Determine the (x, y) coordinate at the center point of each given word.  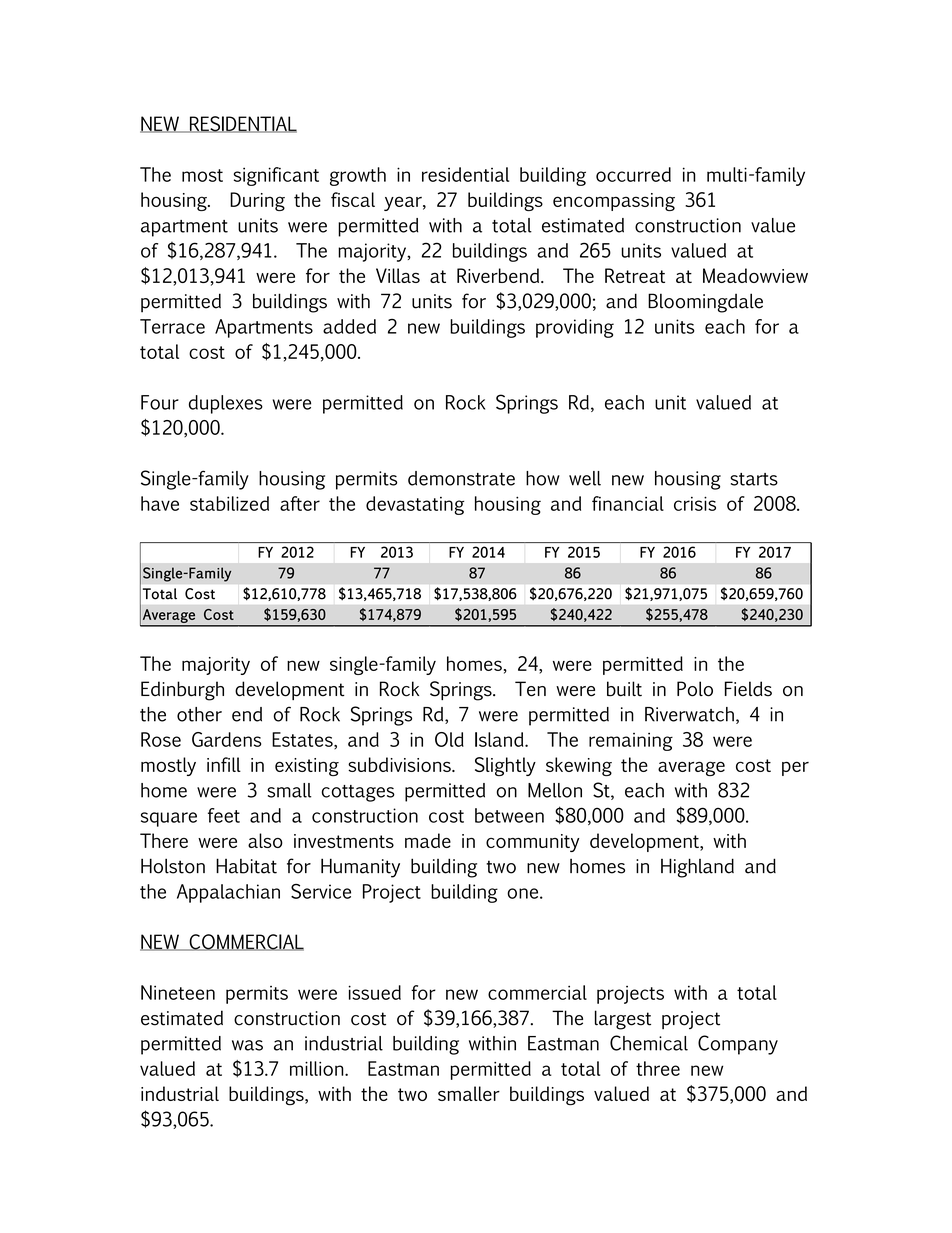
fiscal (353, 199)
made (428, 840)
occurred (633, 174)
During (257, 201)
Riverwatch (689, 714)
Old (449, 739)
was (247, 1045)
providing (575, 328)
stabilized (229, 503)
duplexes (226, 404)
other (199, 714)
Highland (697, 868)
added (349, 326)
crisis (695, 503)
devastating (415, 505)
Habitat (246, 866)
